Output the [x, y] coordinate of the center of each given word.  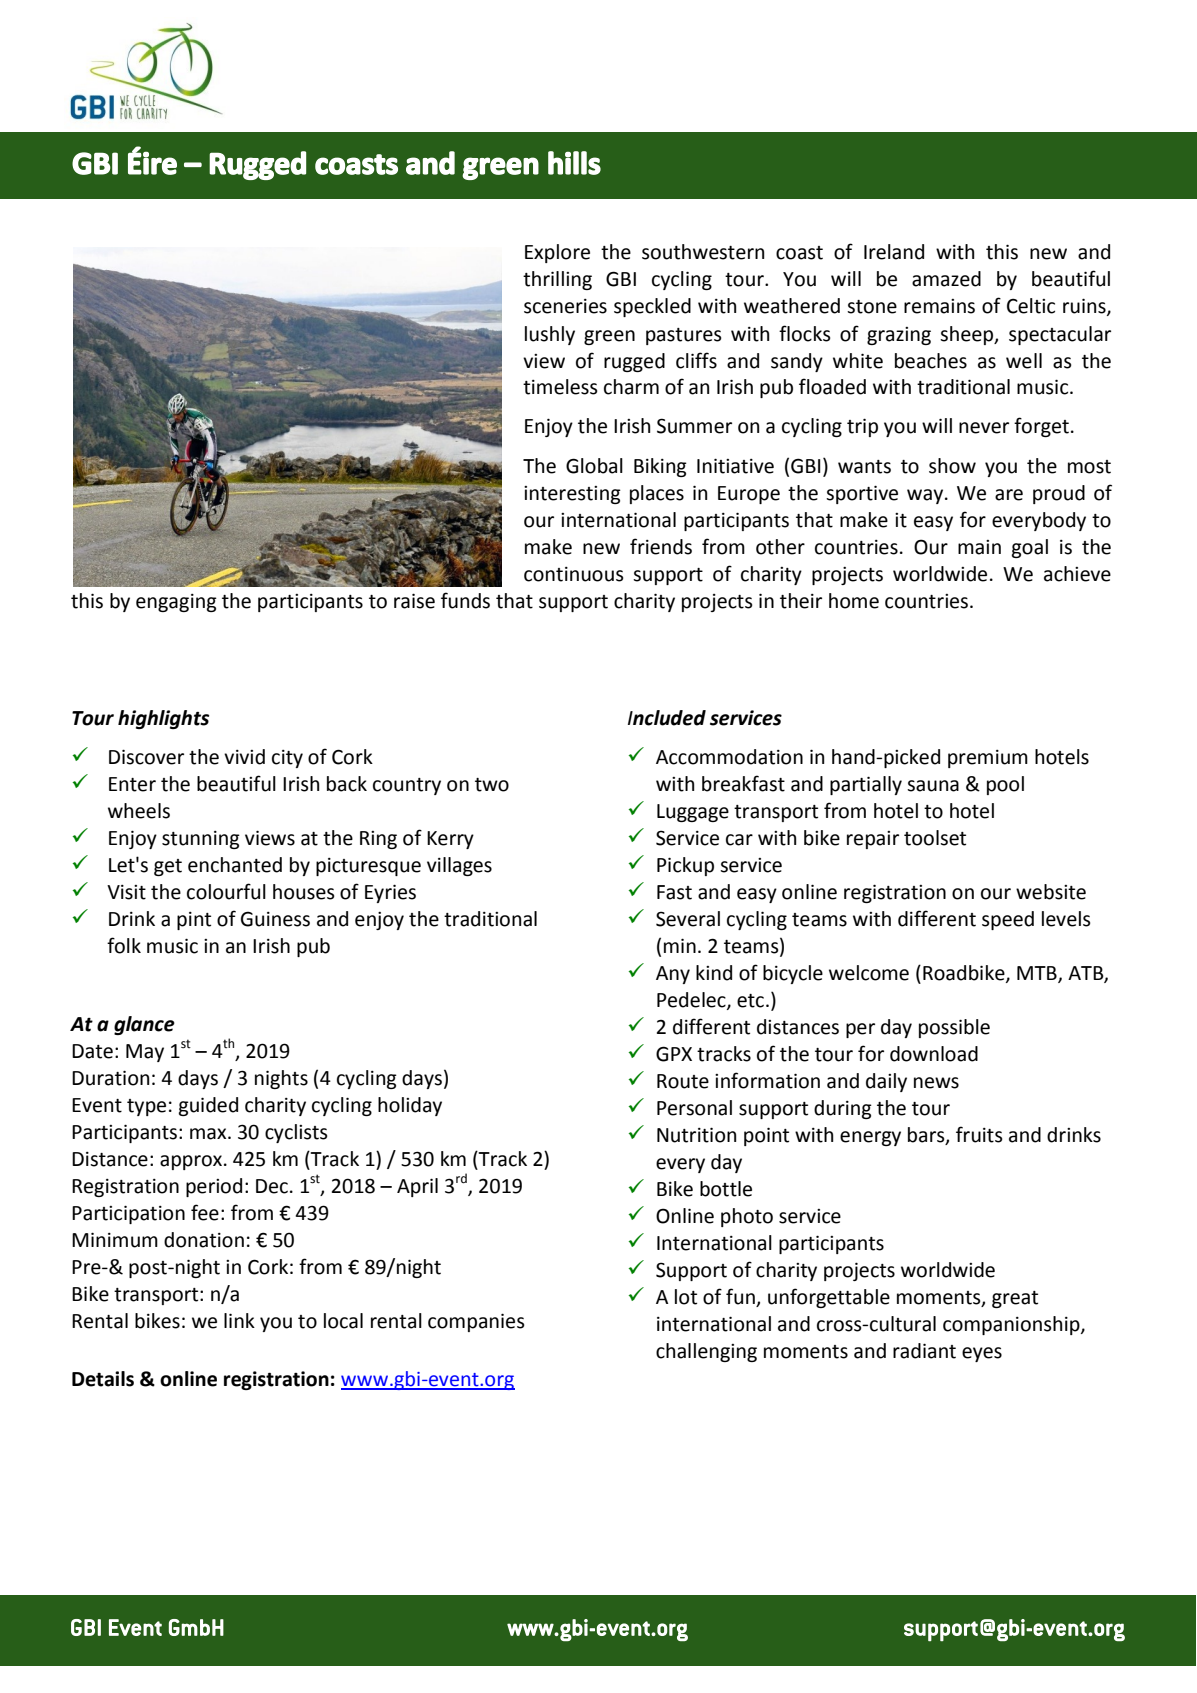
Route [683, 1081]
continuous [574, 574]
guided [208, 1106]
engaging [176, 603]
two [492, 785]
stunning [201, 840]
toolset [935, 838]
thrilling [557, 280]
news [936, 1083]
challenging [706, 1352]
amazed [946, 279]
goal [1030, 548]
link [239, 1320]
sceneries [565, 306]
